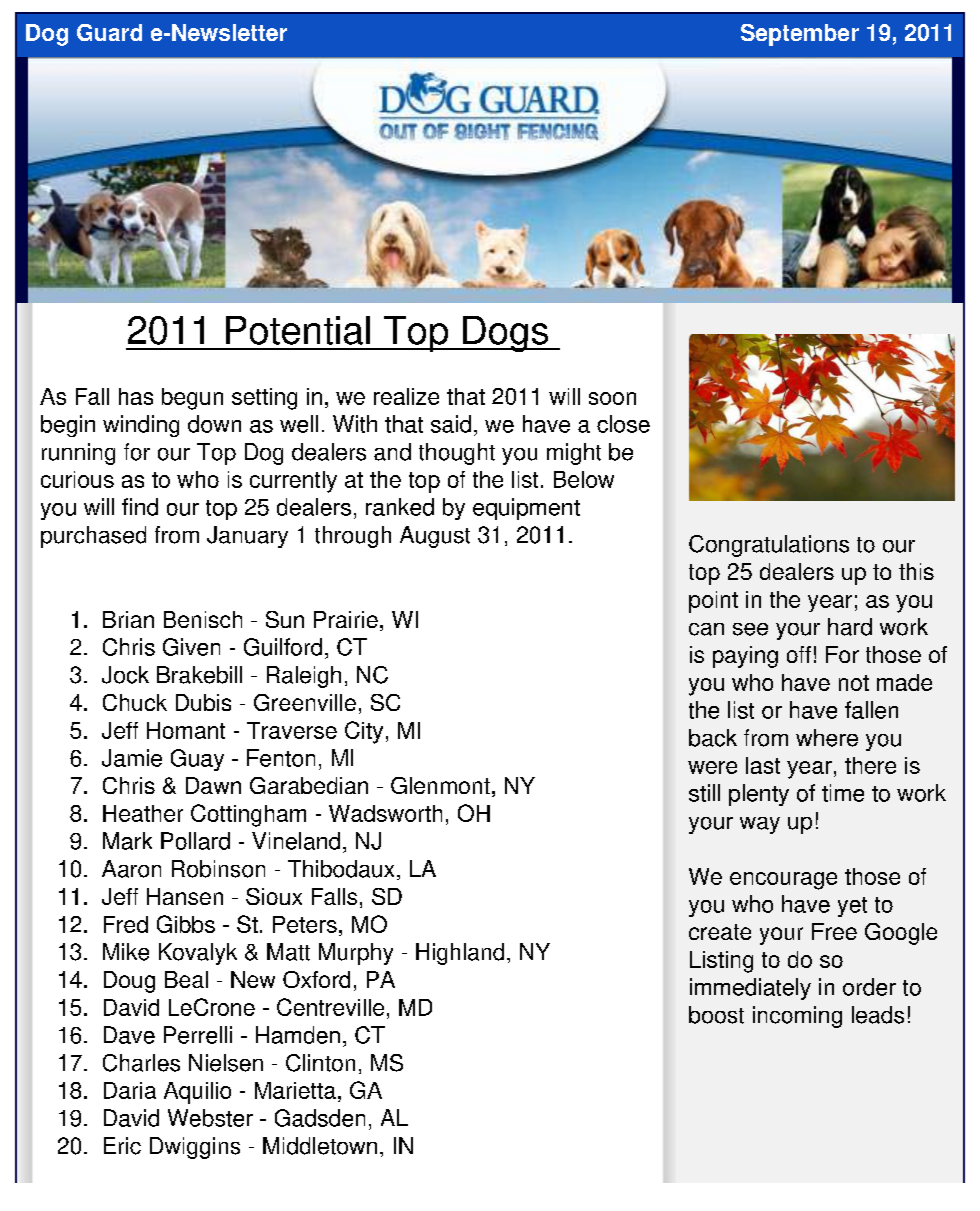  Describe the element at coordinates (128, 619) in the screenshot. I see `Brian` at that location.
